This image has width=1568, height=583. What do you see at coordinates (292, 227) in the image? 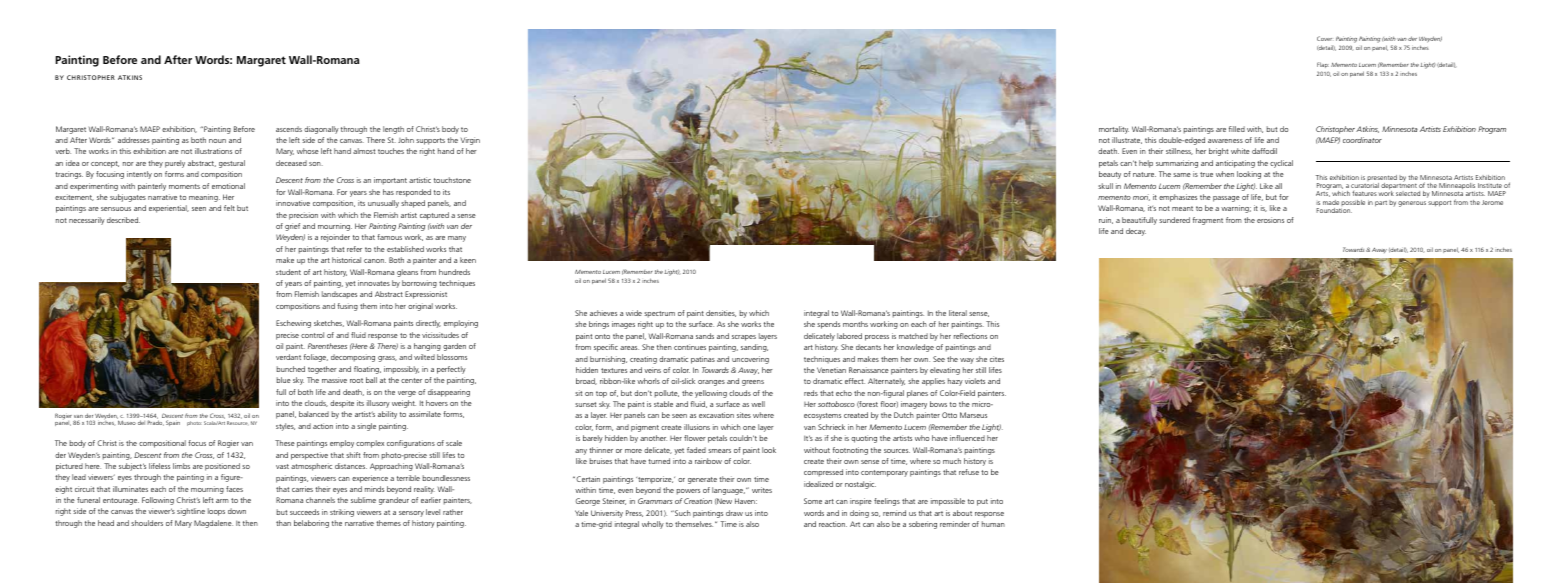
I see `grief` at bounding box center [292, 227].
